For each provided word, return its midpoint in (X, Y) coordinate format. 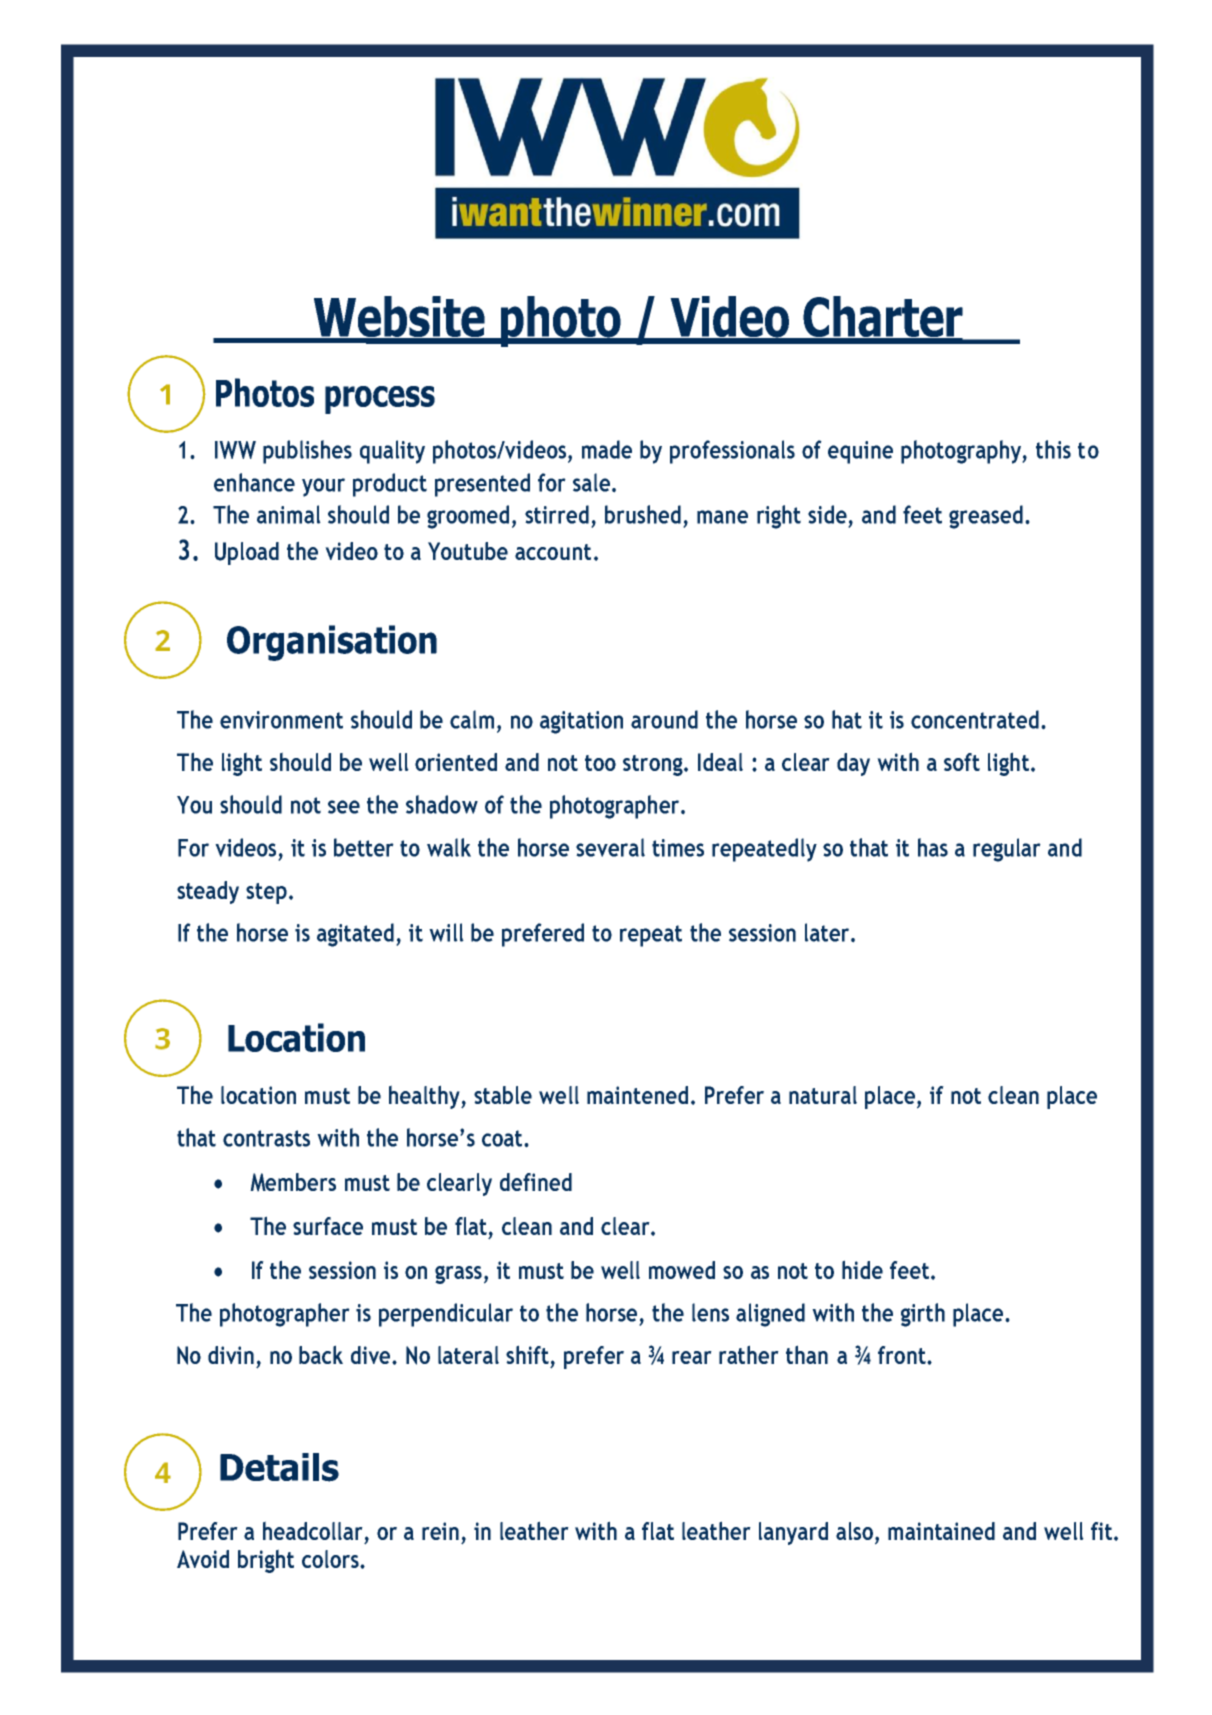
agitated (357, 935)
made (607, 449)
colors (331, 1559)
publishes (307, 452)
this (1053, 449)
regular (1007, 850)
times (678, 848)
